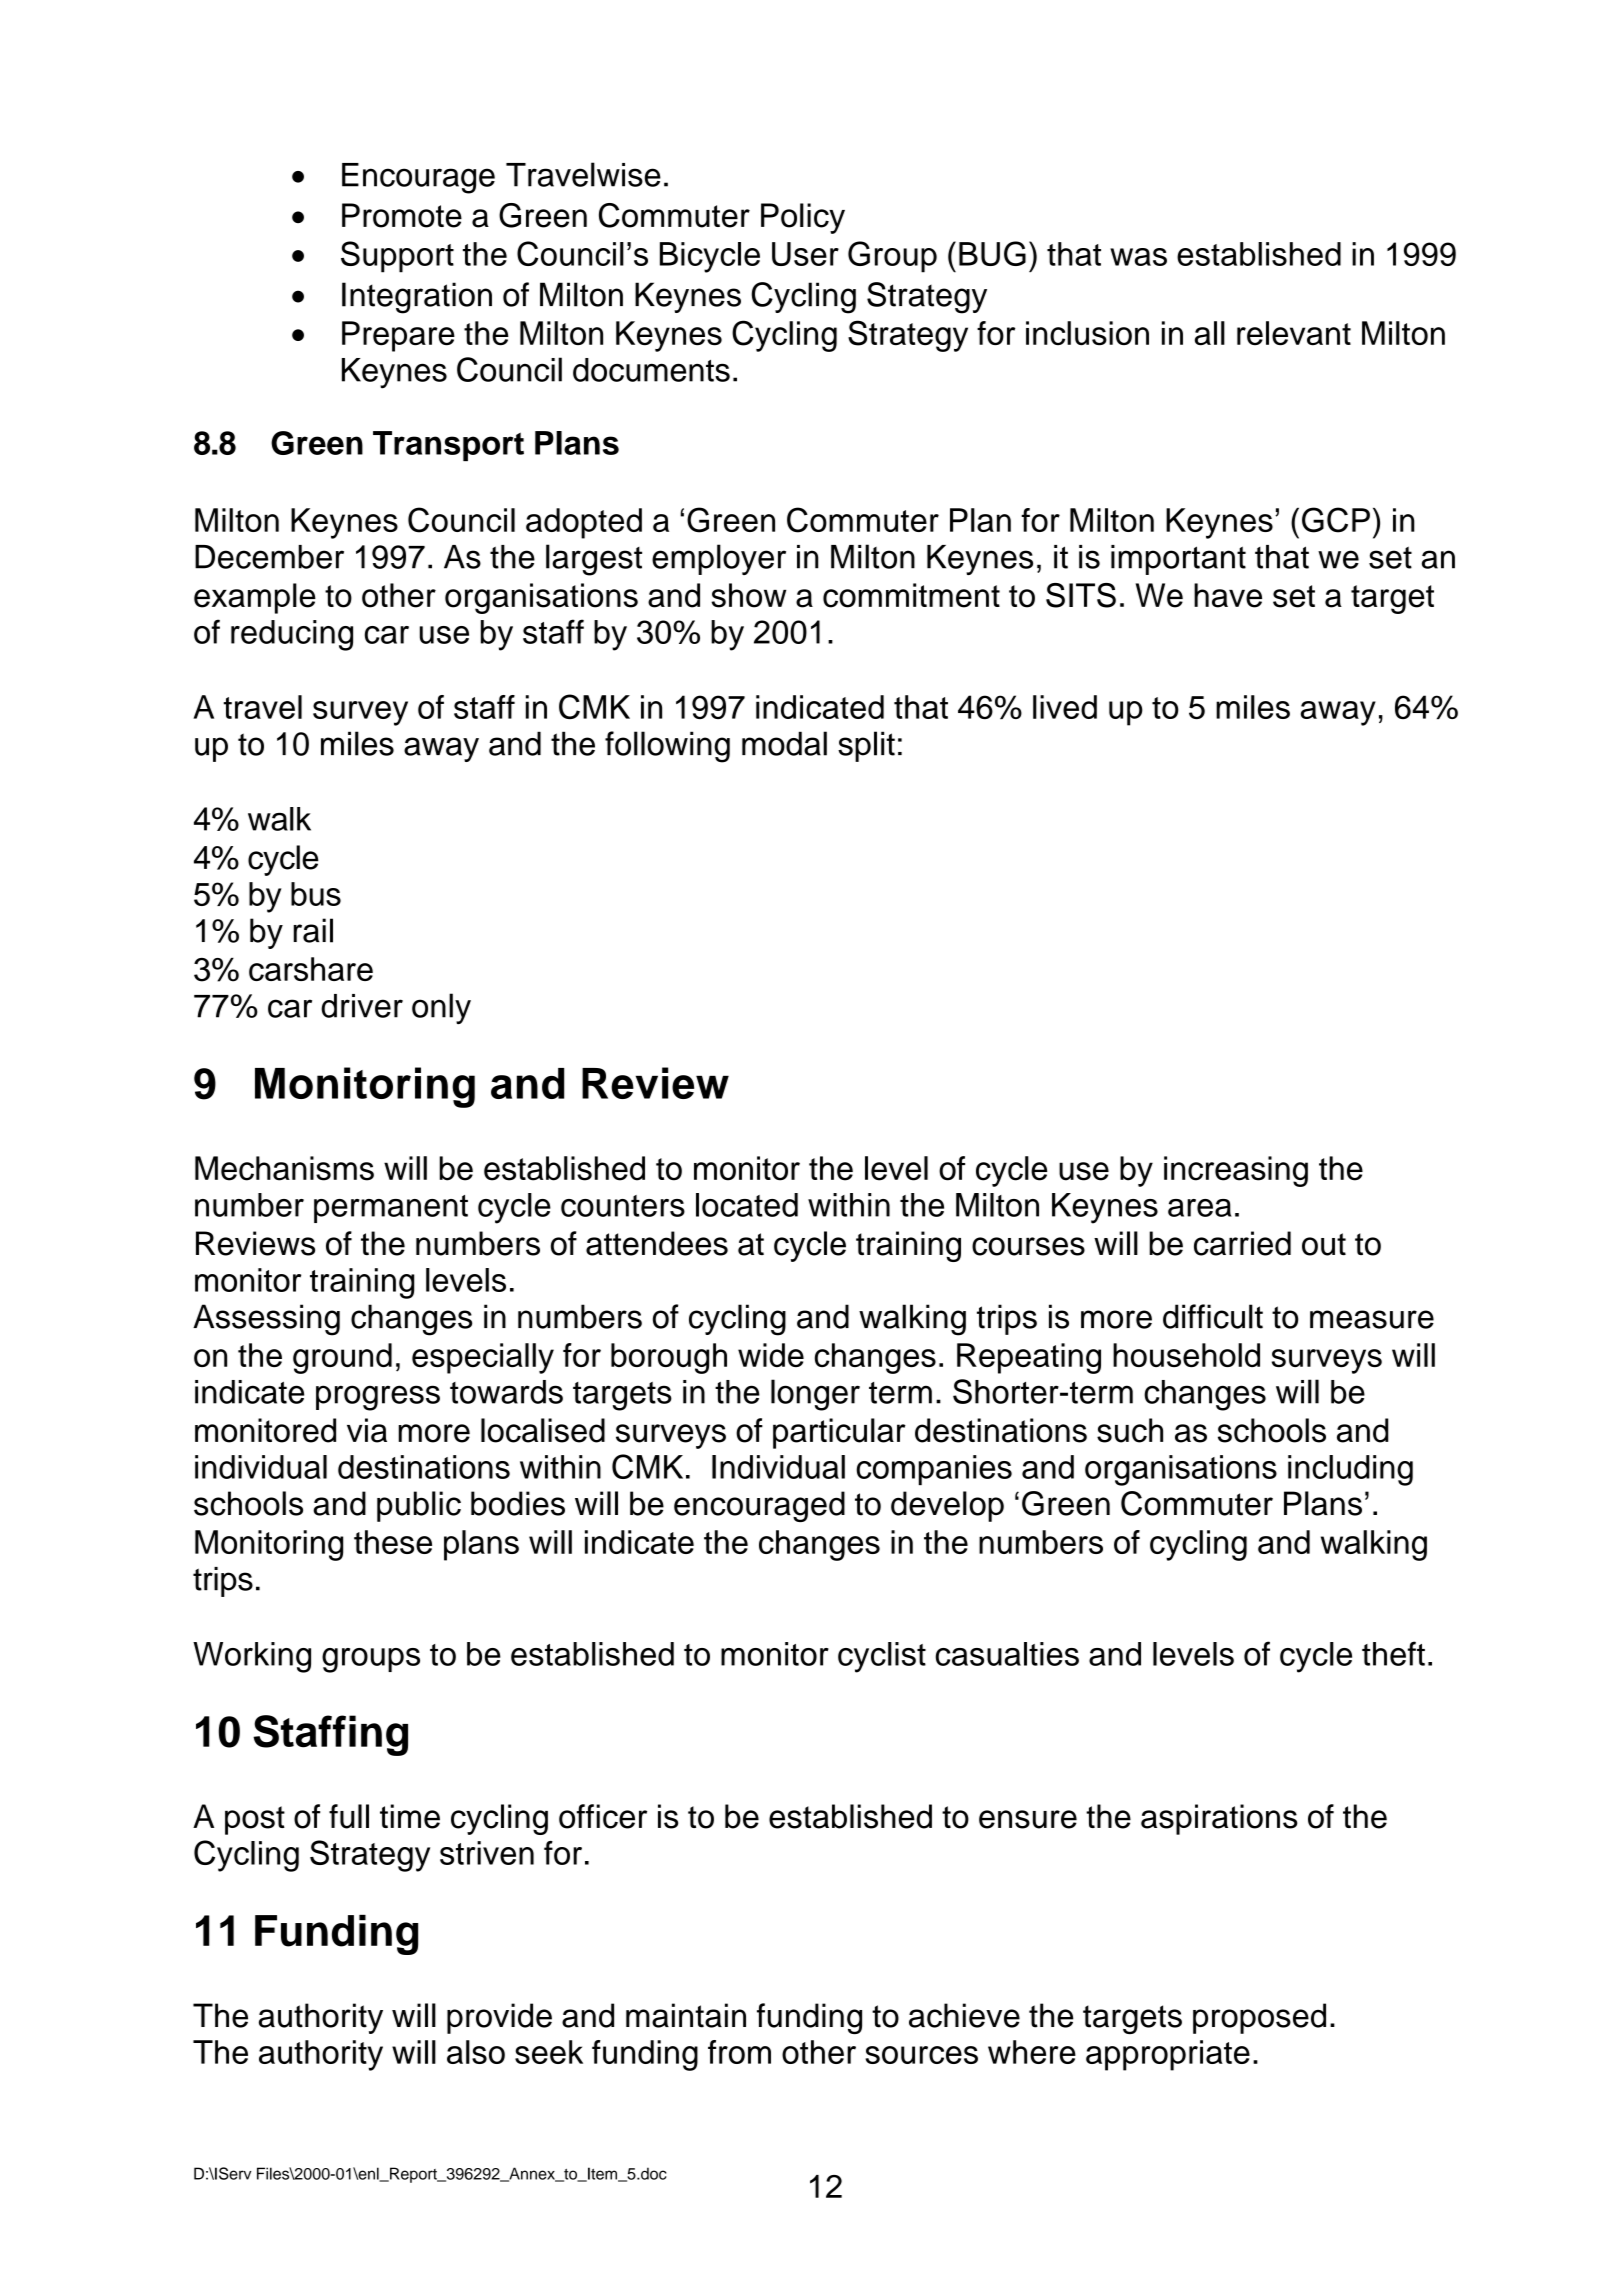  I want to click on also, so click(476, 2052).
